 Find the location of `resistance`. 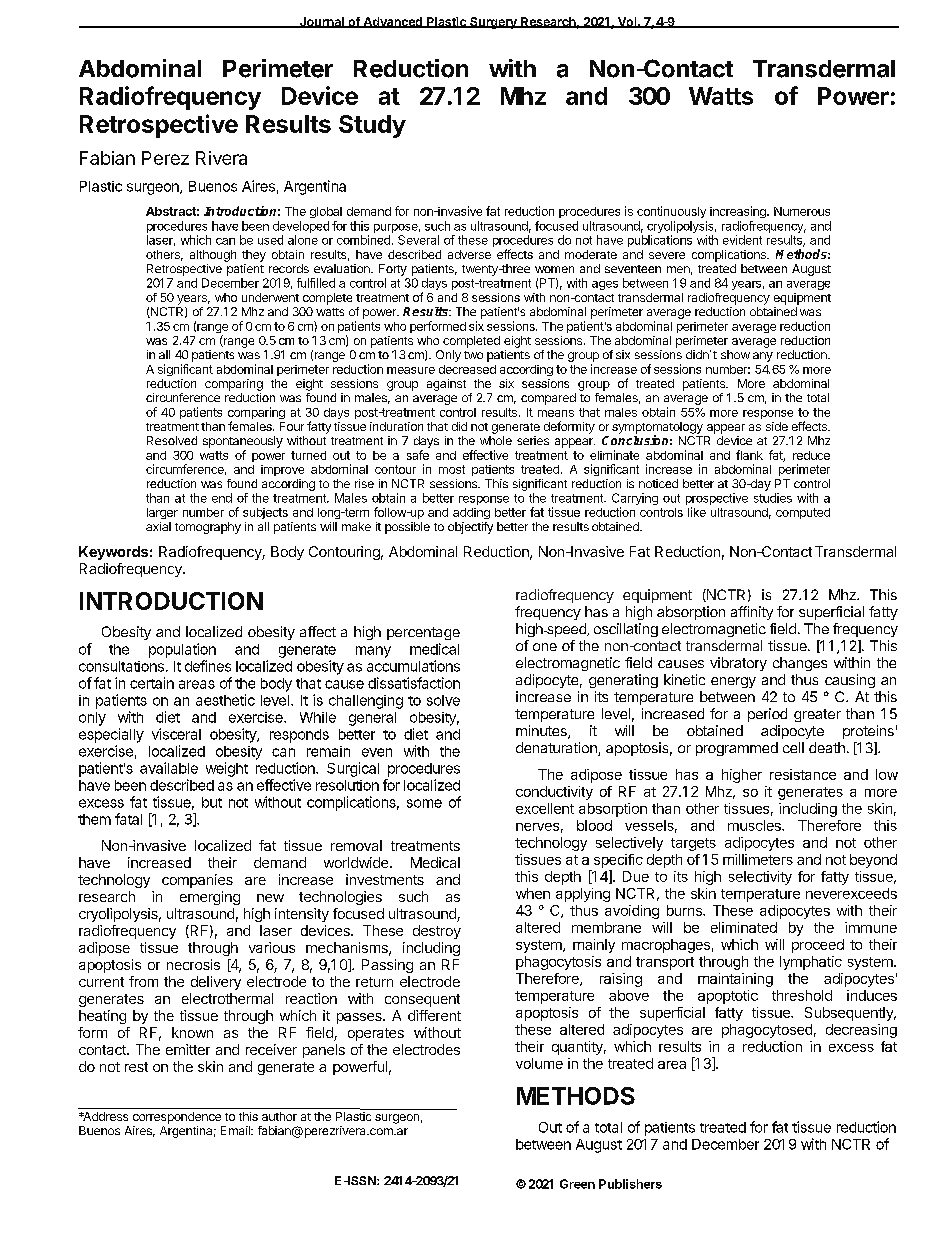

resistance is located at coordinates (803, 774).
